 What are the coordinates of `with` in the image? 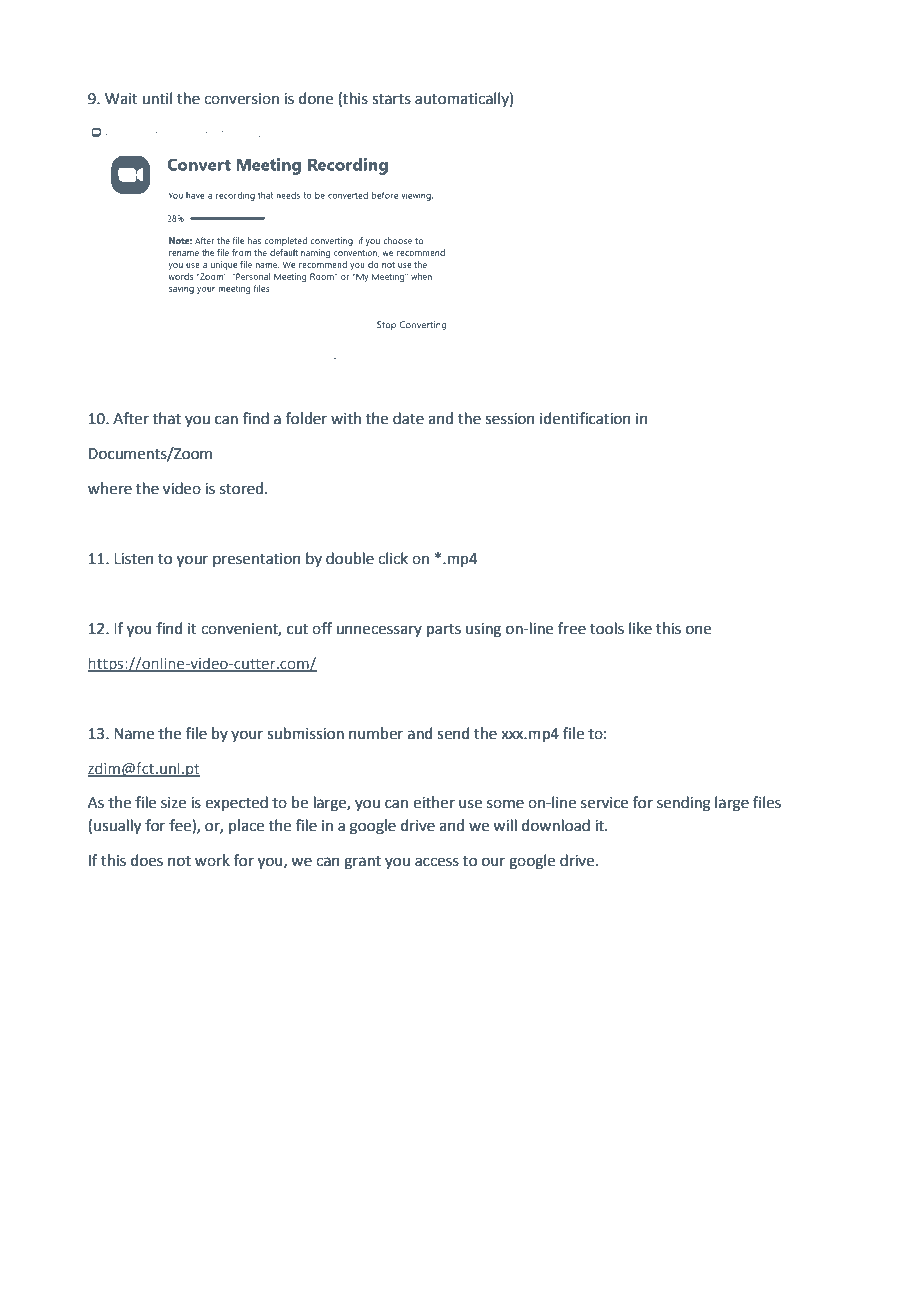 It's located at (346, 418).
